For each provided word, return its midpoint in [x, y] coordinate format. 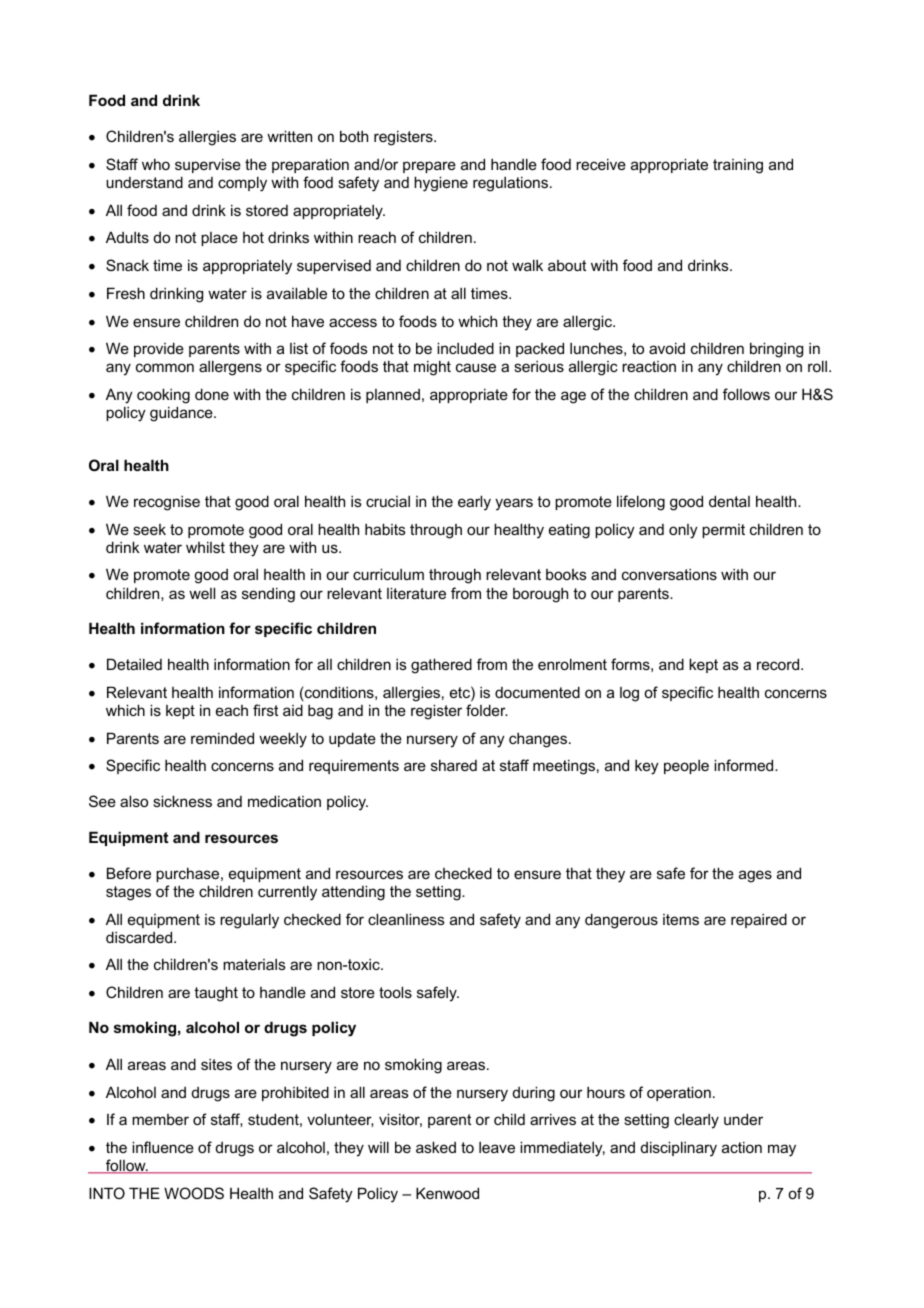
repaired [759, 920]
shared [454, 765]
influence [163, 1147]
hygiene [441, 184]
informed [745, 765]
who [156, 164]
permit [723, 531]
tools [395, 992]
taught [216, 994]
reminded [222, 738]
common [165, 367]
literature [416, 593]
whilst [205, 547]
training [738, 166]
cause [476, 367]
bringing [776, 350]
